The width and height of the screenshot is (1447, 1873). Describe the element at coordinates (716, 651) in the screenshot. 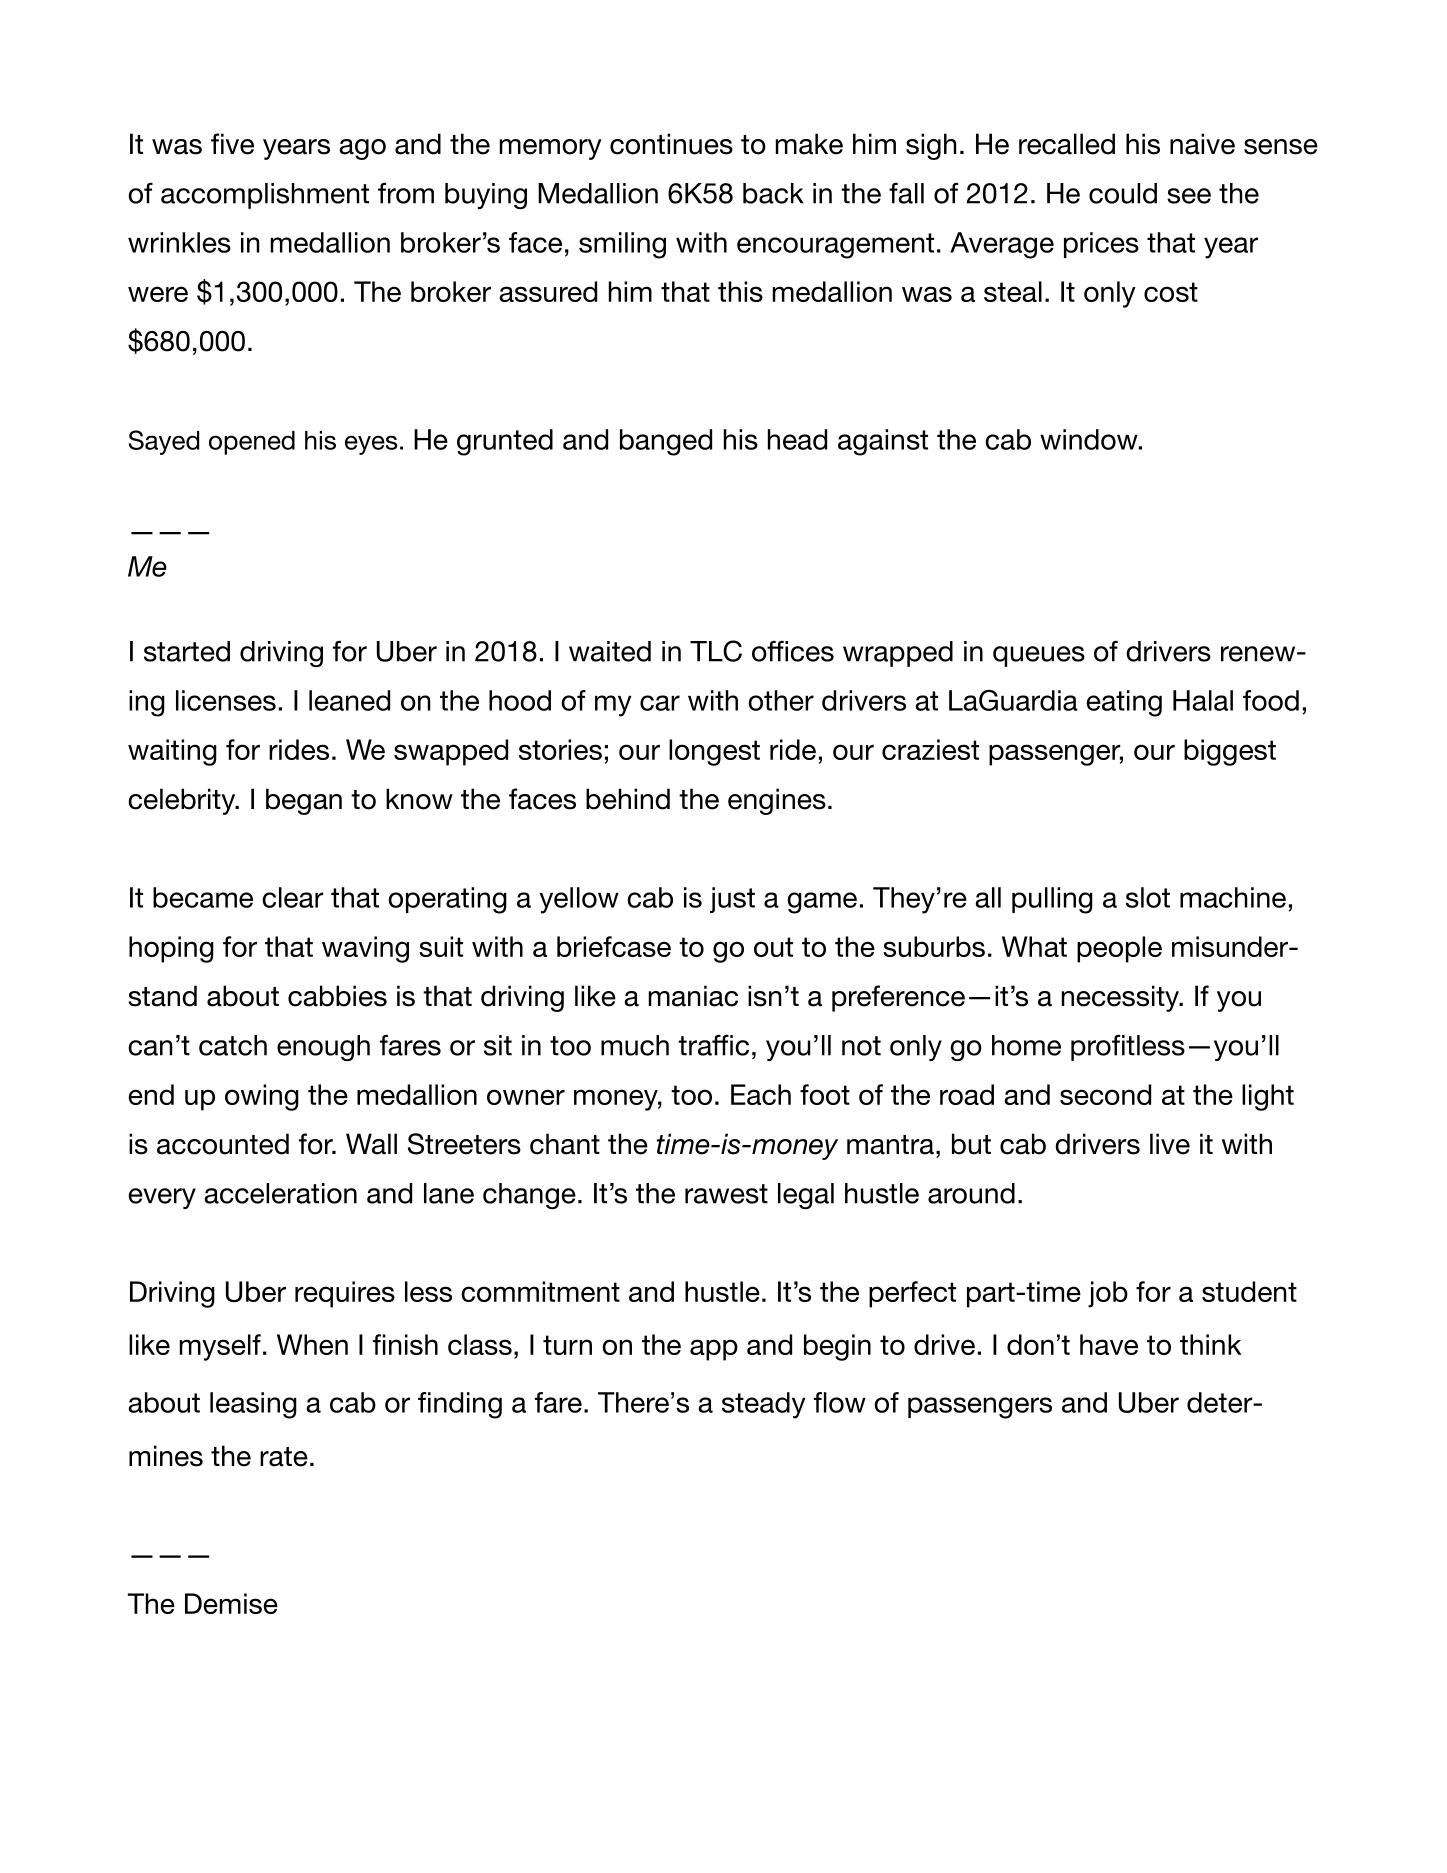

I see `TLC` at that location.
